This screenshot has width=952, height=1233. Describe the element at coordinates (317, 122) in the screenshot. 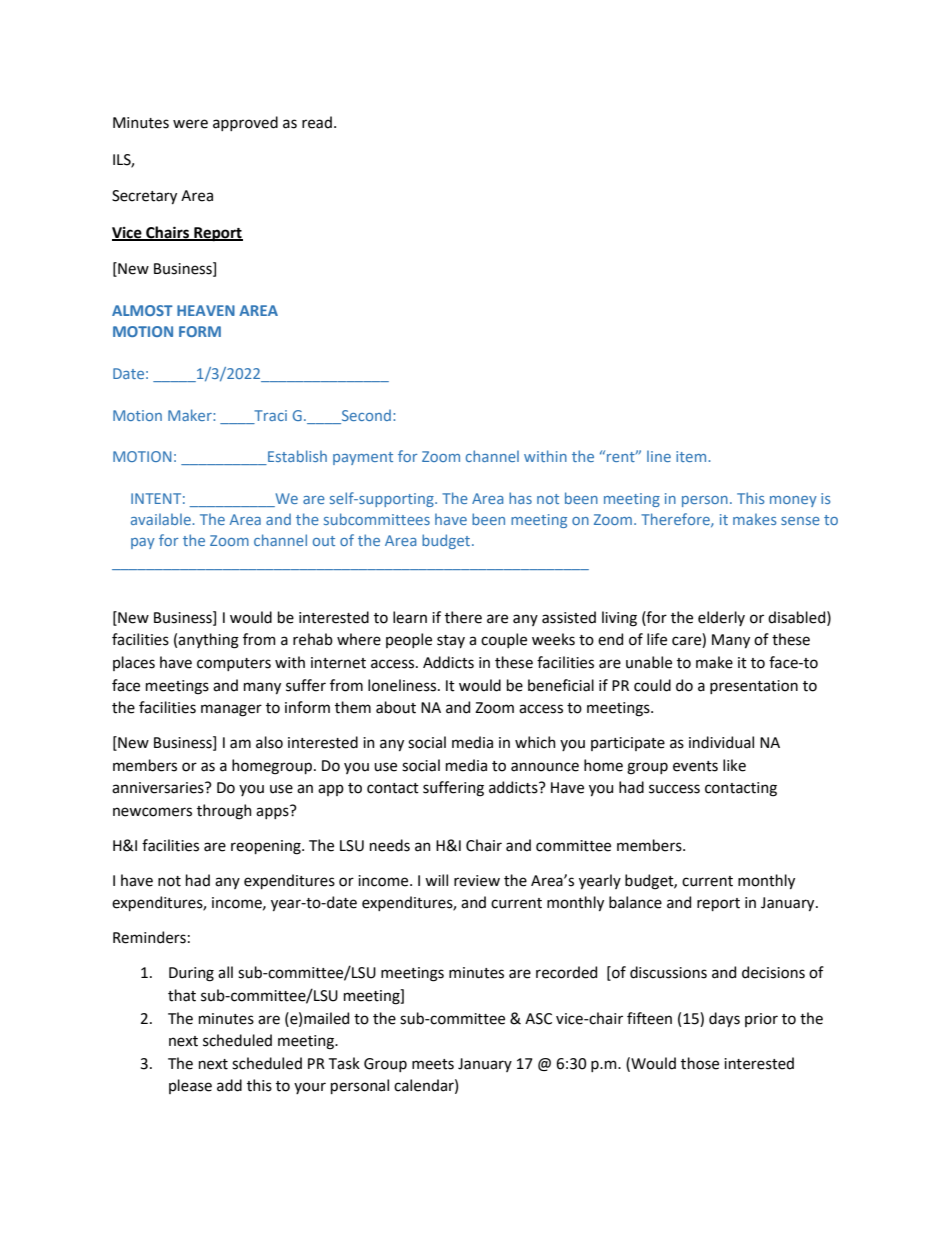

I see `read` at that location.
